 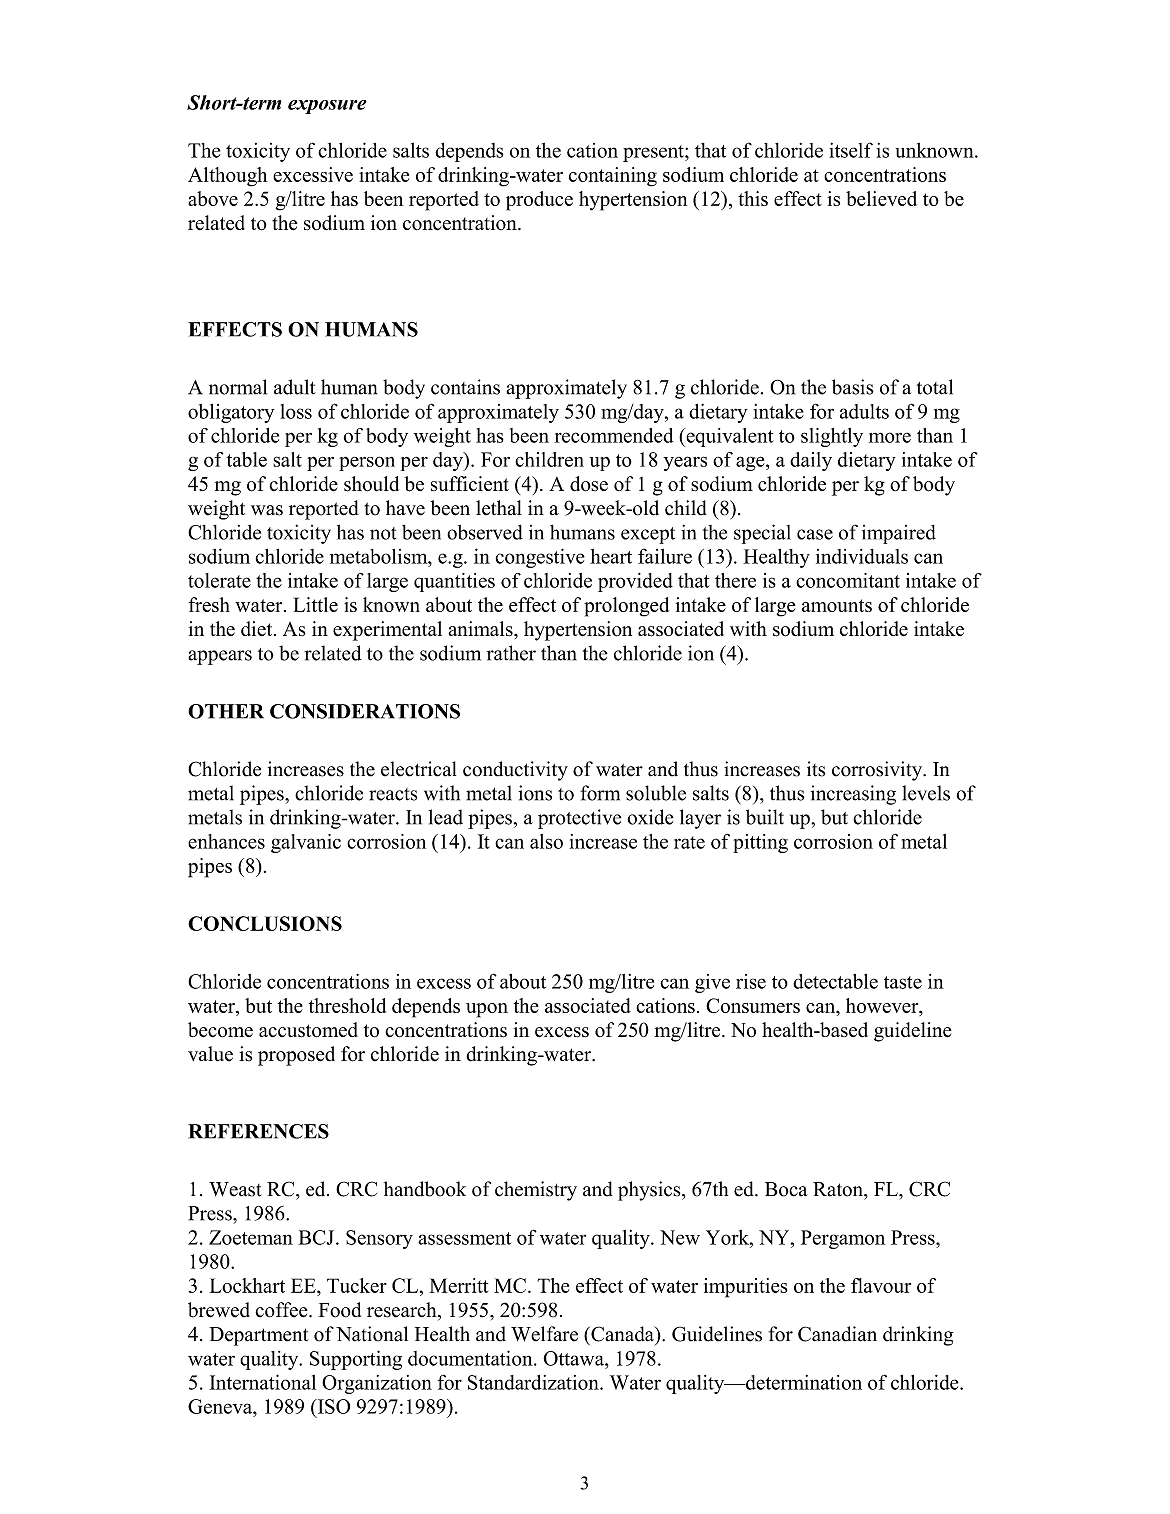 What do you see at coordinates (851, 150) in the screenshot?
I see `itself` at bounding box center [851, 150].
